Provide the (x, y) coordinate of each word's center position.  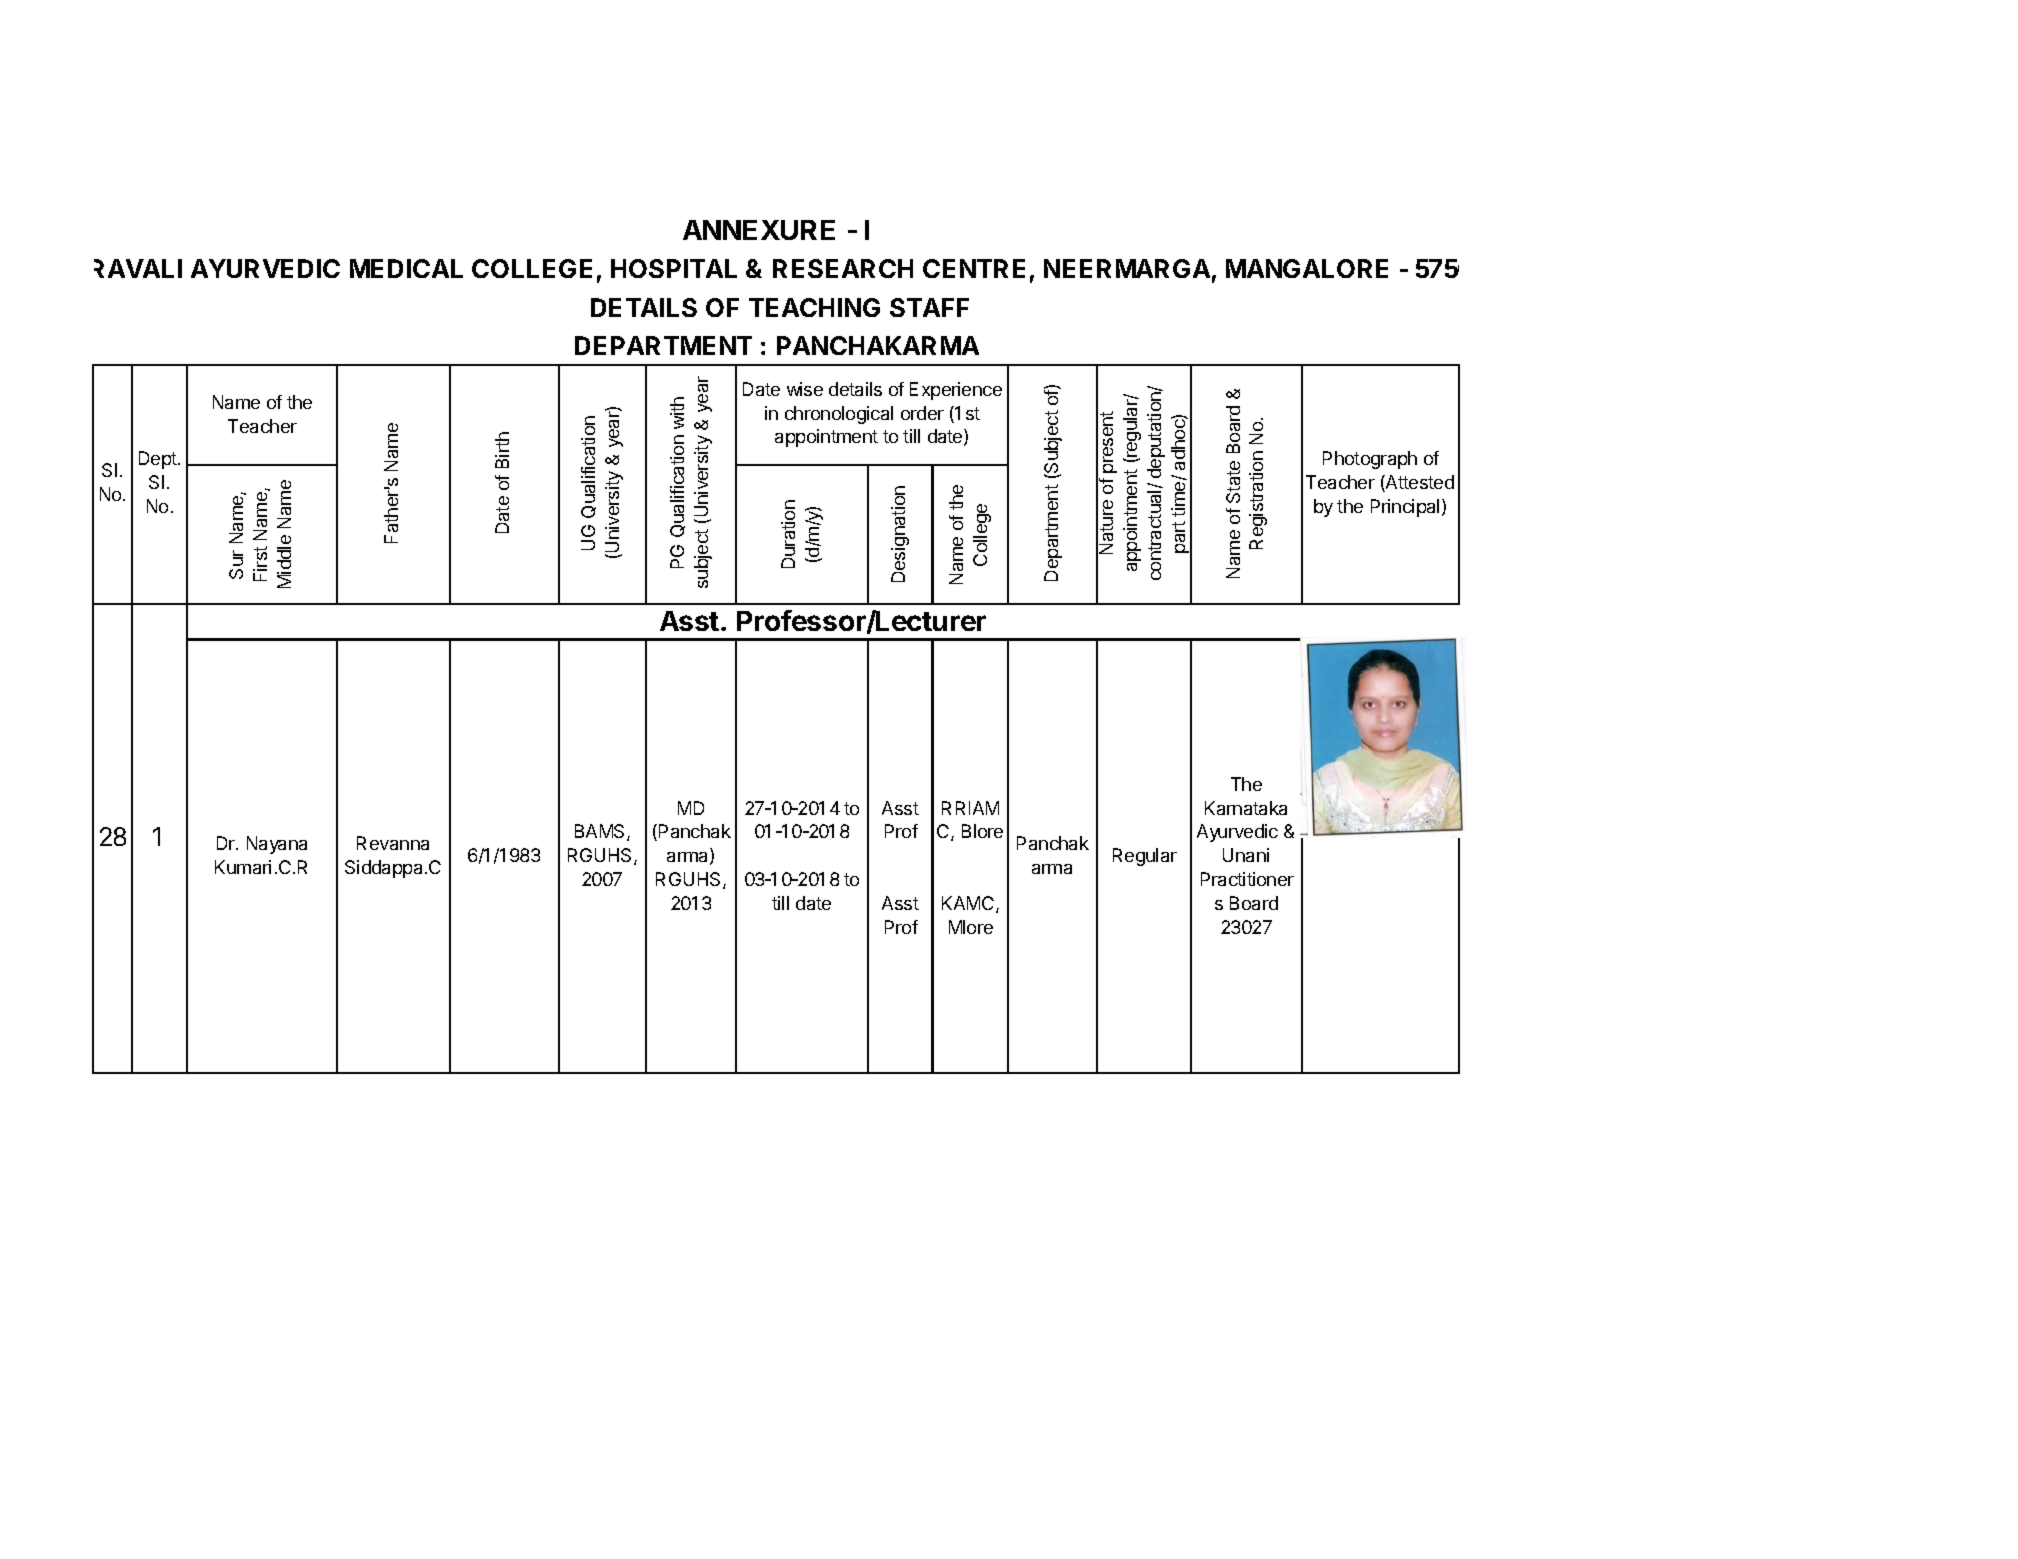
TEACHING (814, 307)
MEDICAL (406, 268)
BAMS (601, 832)
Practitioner (1247, 879)
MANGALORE (1307, 268)
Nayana (277, 845)
